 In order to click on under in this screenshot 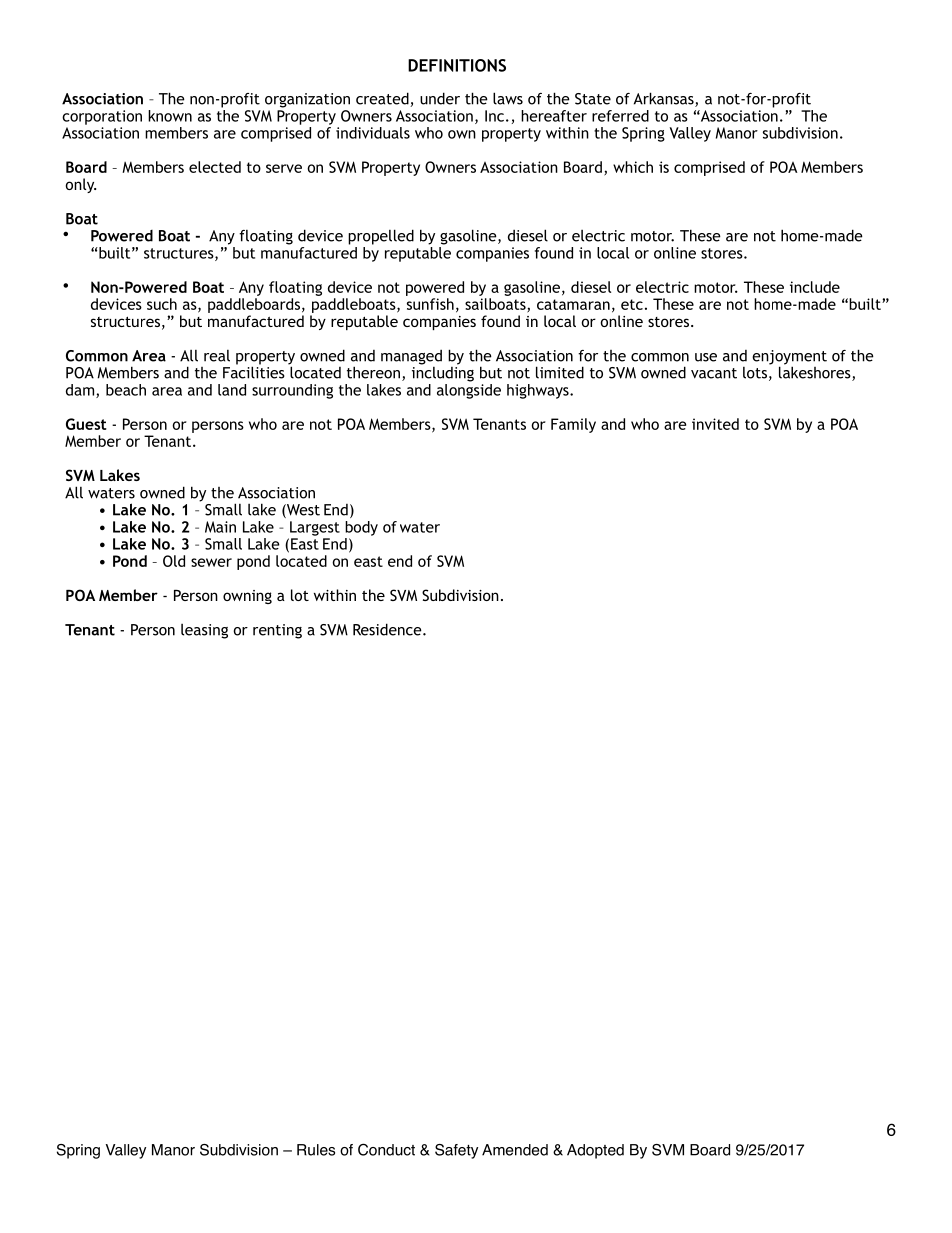, I will do `click(440, 98)`.
